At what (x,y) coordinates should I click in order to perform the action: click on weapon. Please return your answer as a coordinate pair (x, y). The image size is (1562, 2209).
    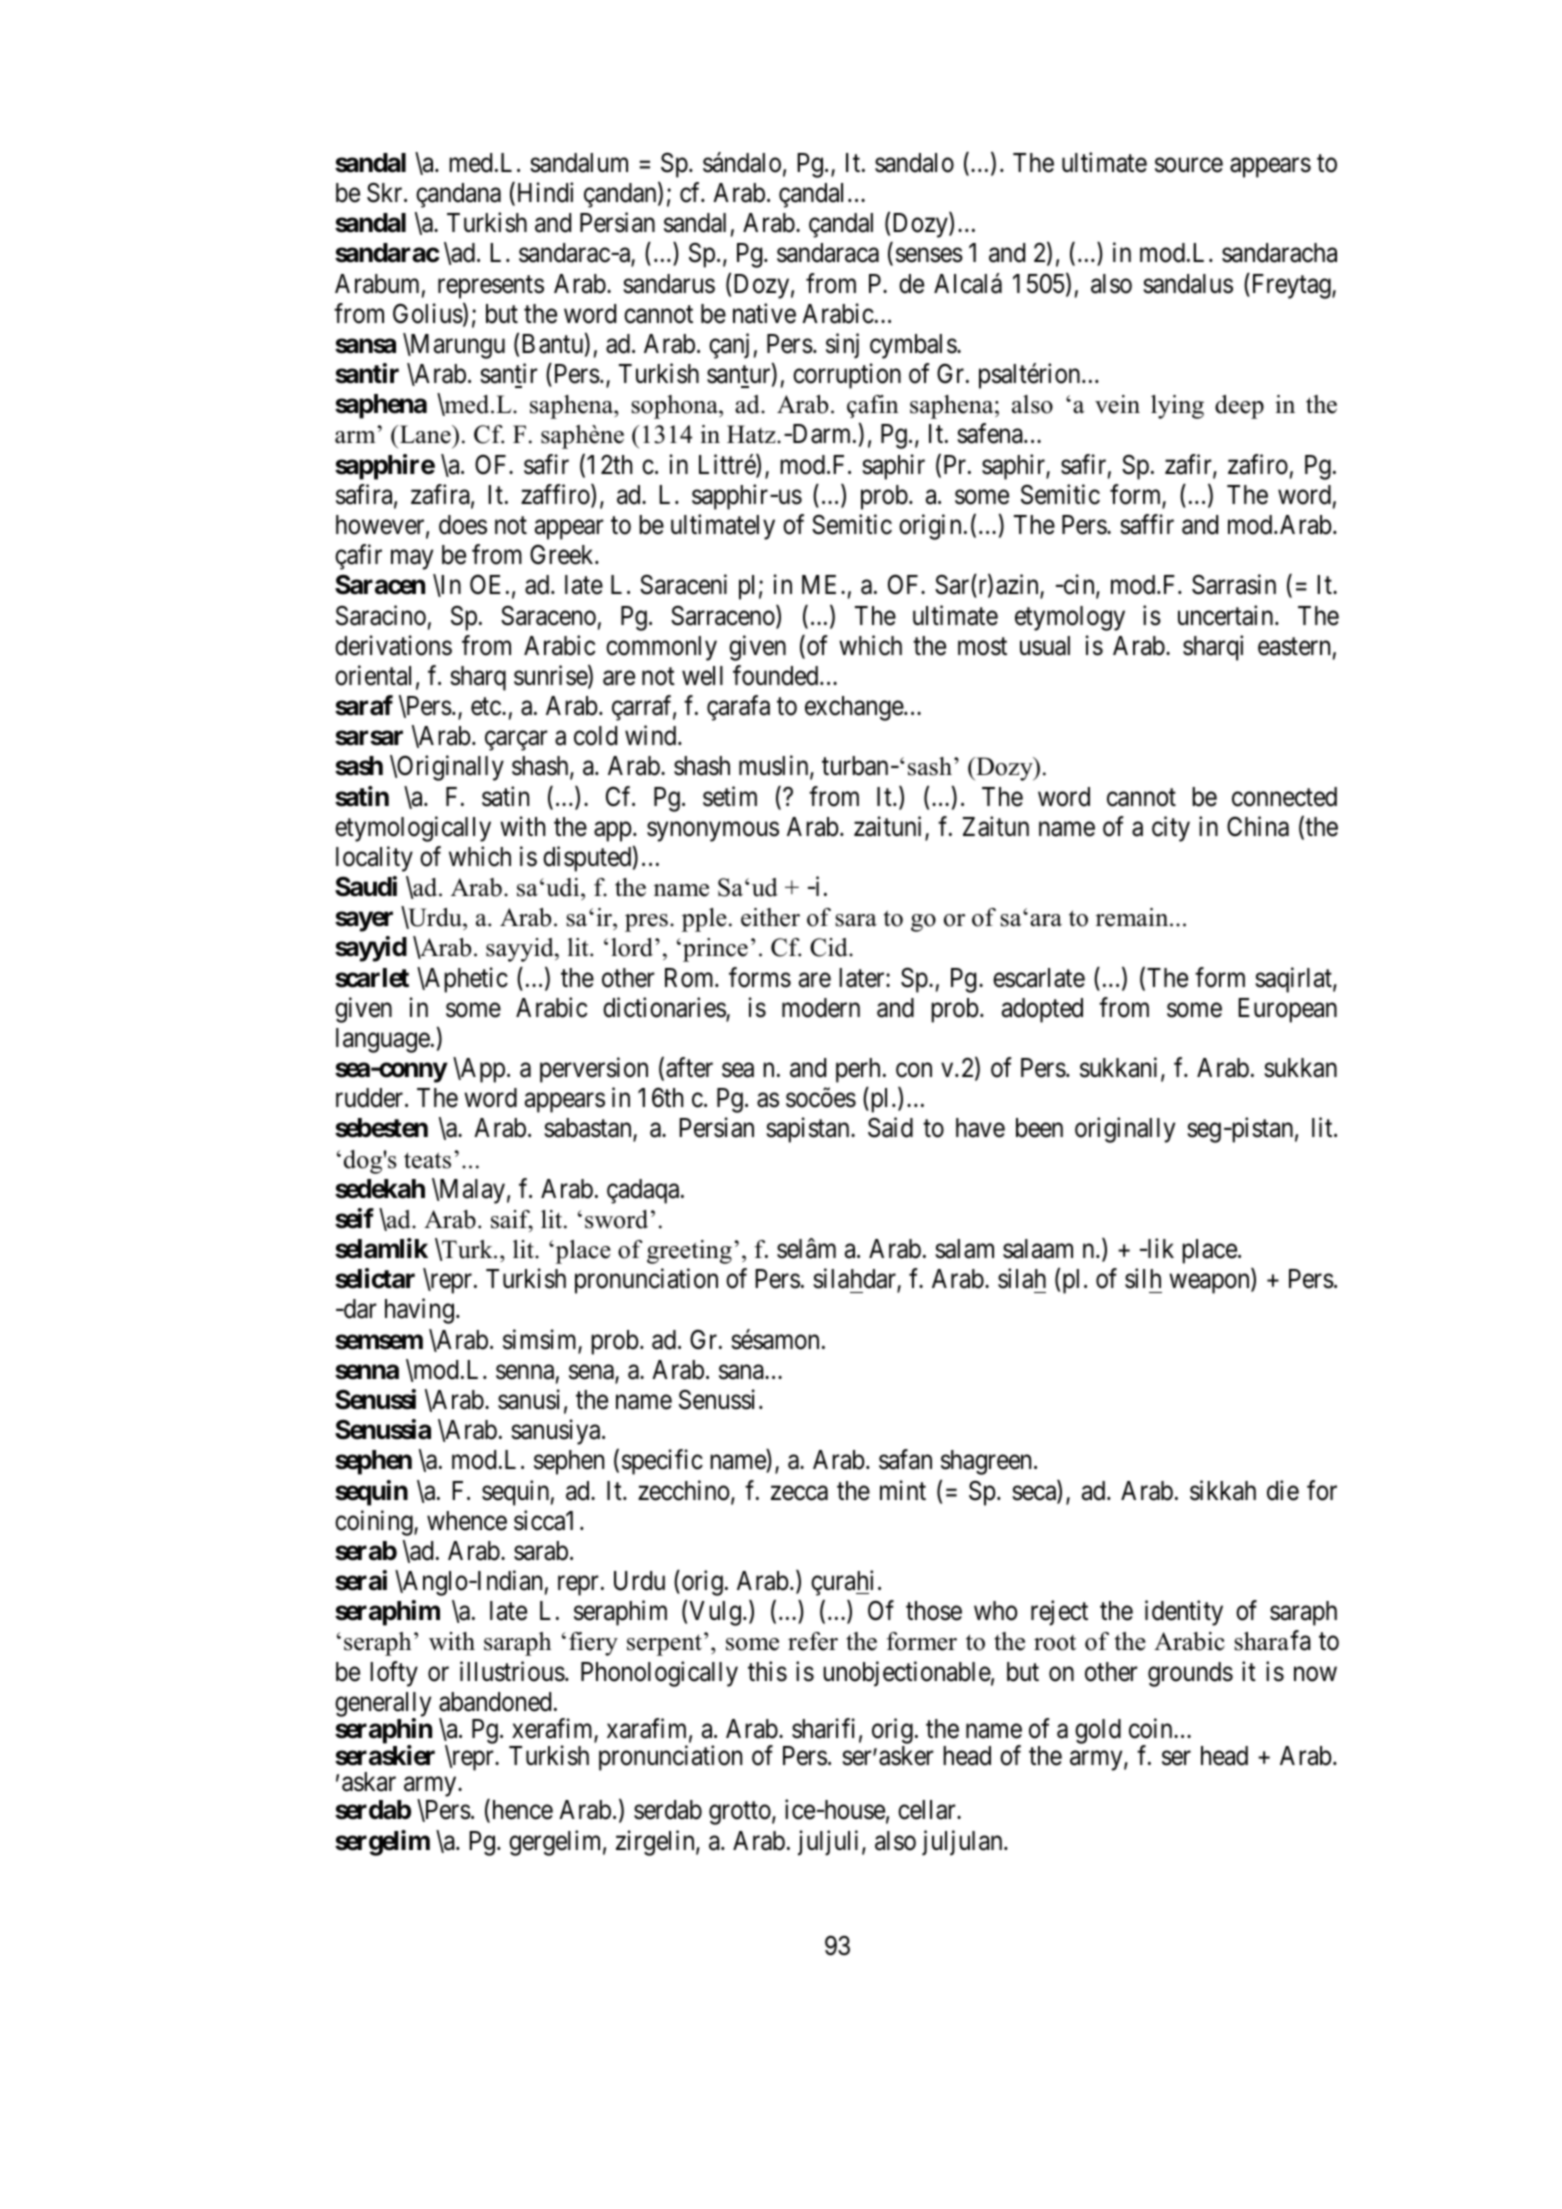
    Looking at the image, I should click on (1210, 1284).
